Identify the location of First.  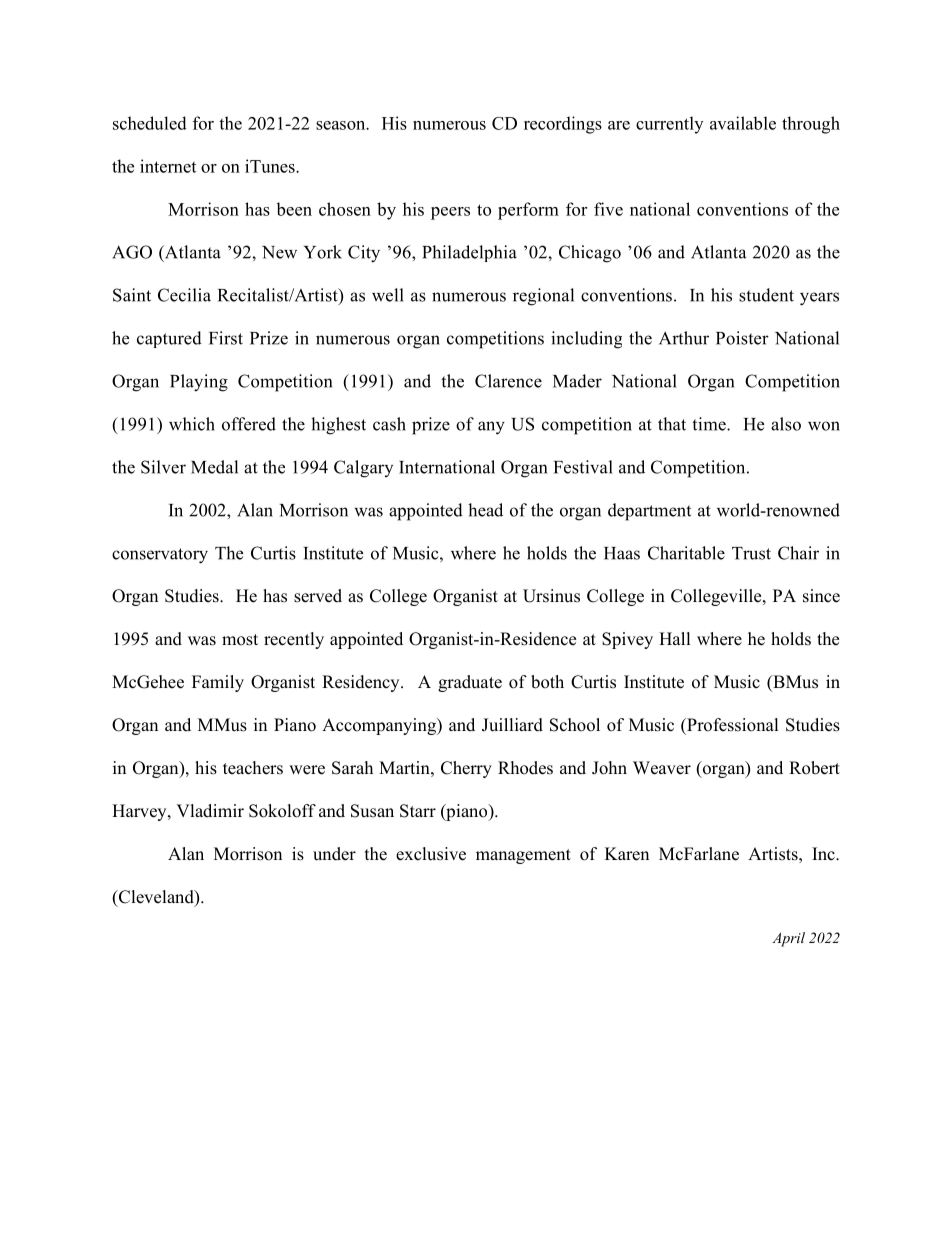
(226, 338).
